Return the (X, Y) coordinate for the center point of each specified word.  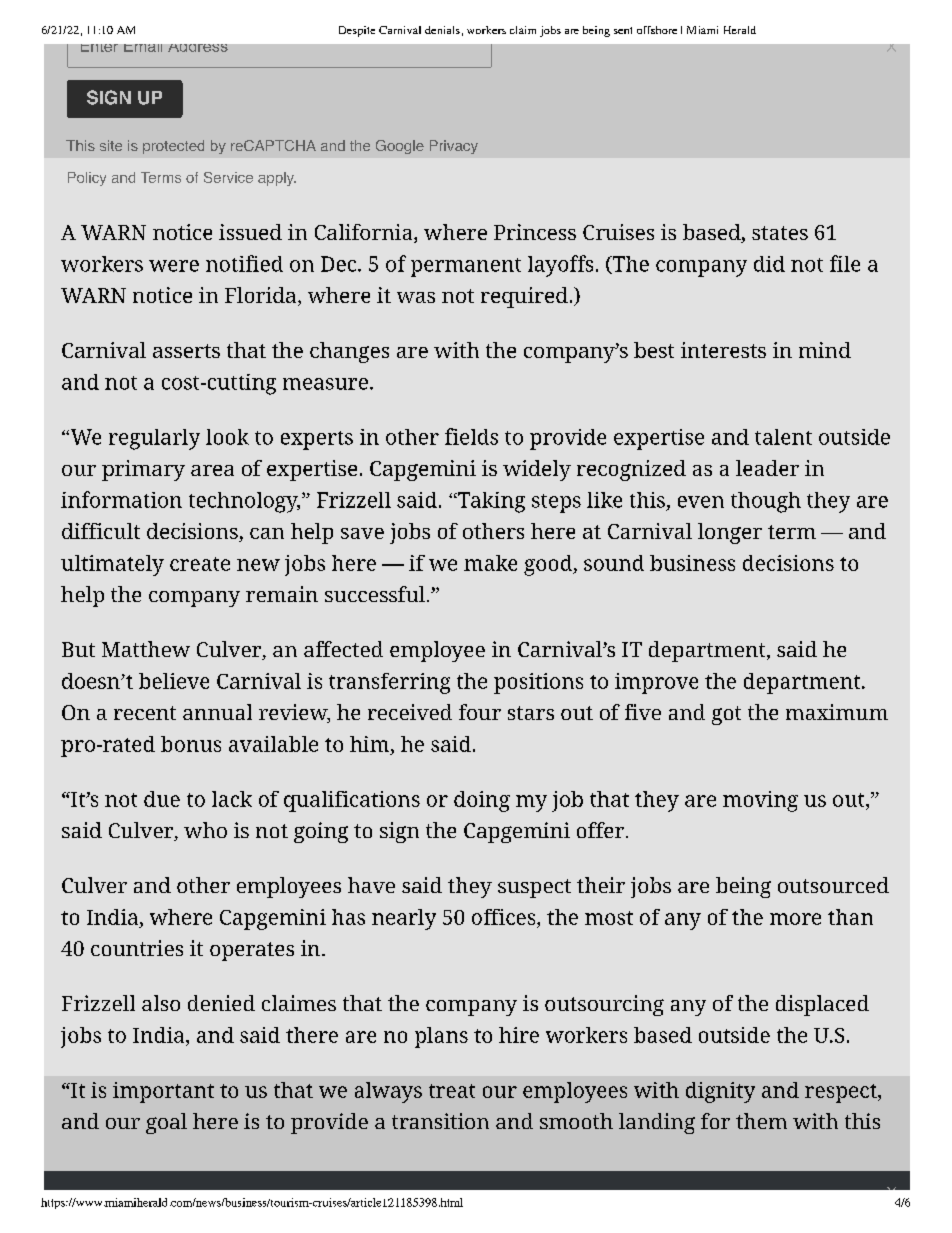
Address (198, 48)
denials (442, 30)
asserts (186, 351)
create (200, 564)
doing (482, 801)
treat (452, 1091)
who (205, 830)
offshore (657, 30)
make (490, 563)
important (163, 1092)
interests (723, 350)
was (416, 297)
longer (730, 533)
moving (760, 801)
